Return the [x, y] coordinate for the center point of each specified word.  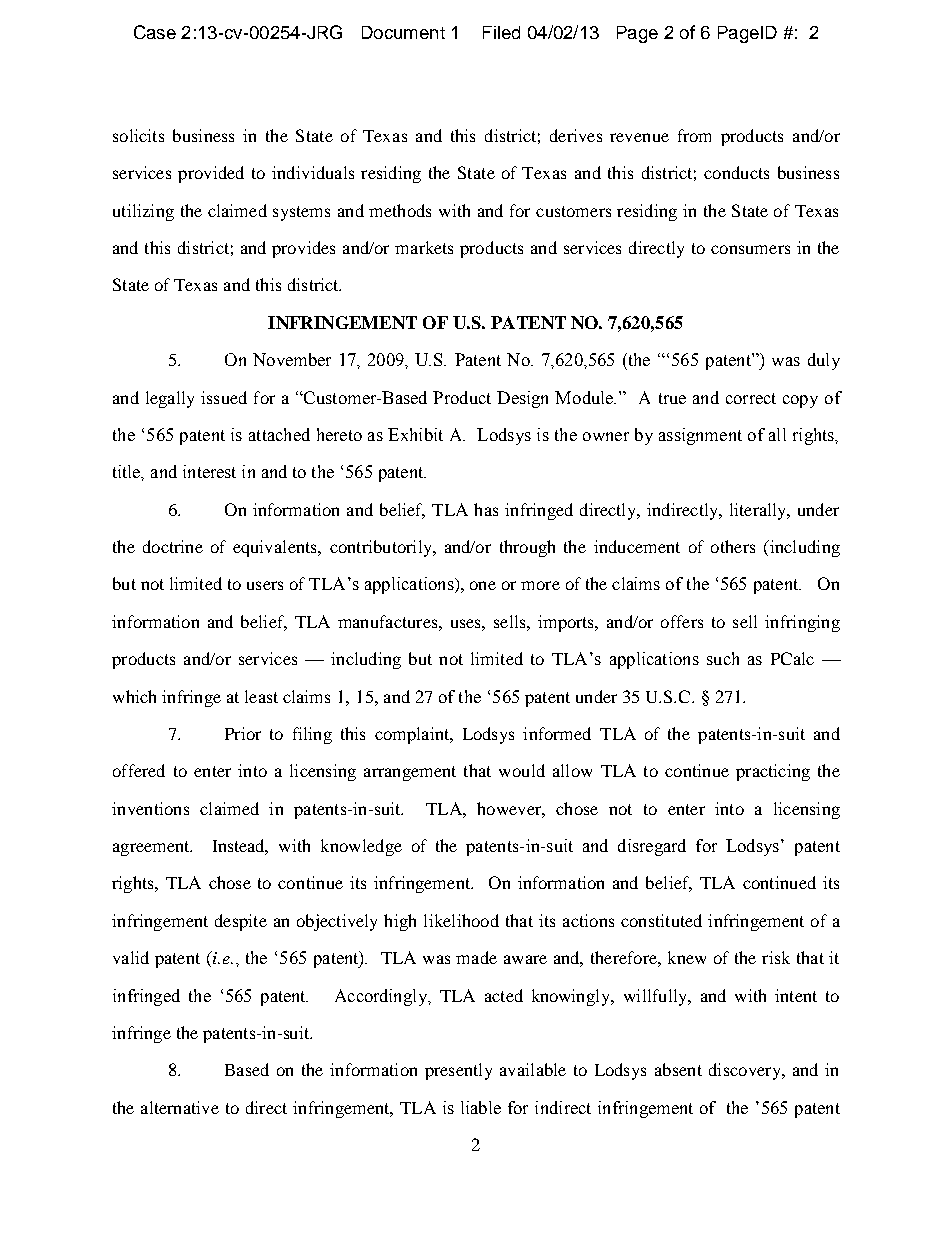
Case [155, 32]
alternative [180, 1107]
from [694, 135]
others [733, 546]
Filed [501, 32]
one [483, 585]
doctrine [173, 546]
